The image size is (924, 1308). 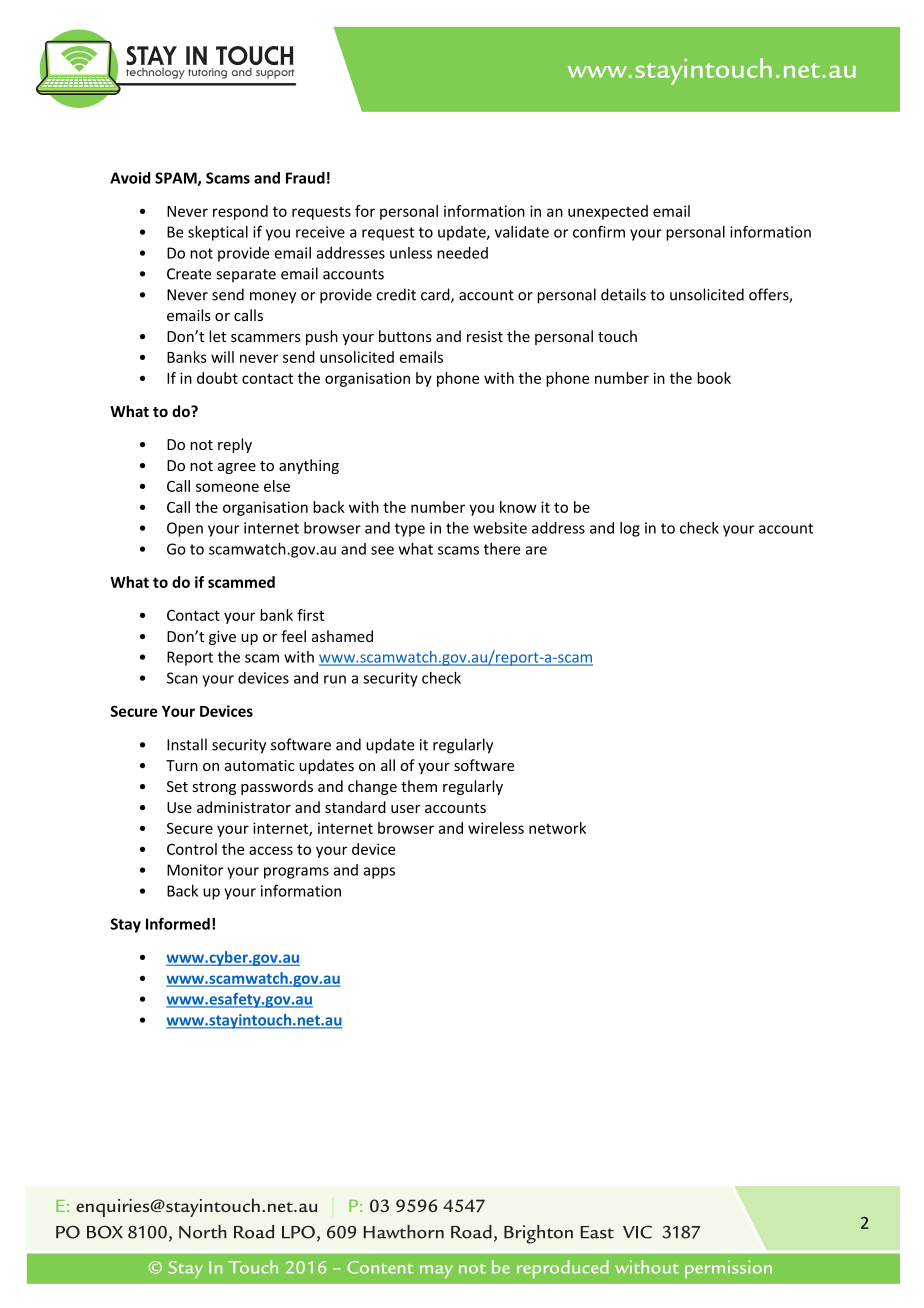 What do you see at coordinates (203, 1232) in the screenshot?
I see `North` at bounding box center [203, 1232].
